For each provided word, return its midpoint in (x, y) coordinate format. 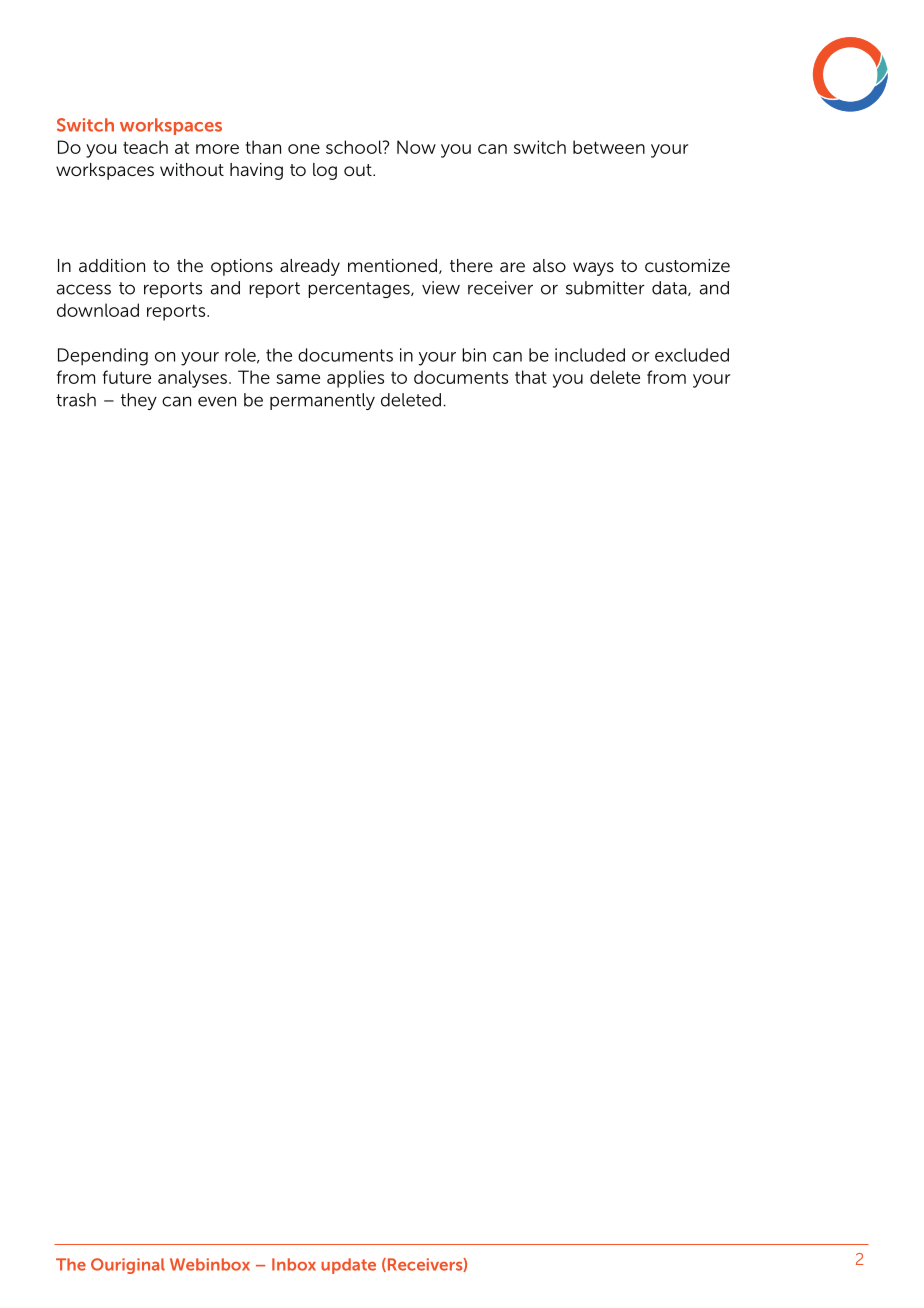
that (531, 377)
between (609, 147)
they (139, 401)
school (355, 147)
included (590, 355)
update (348, 1266)
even (217, 401)
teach (145, 147)
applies (355, 379)
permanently (322, 401)
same (298, 379)
